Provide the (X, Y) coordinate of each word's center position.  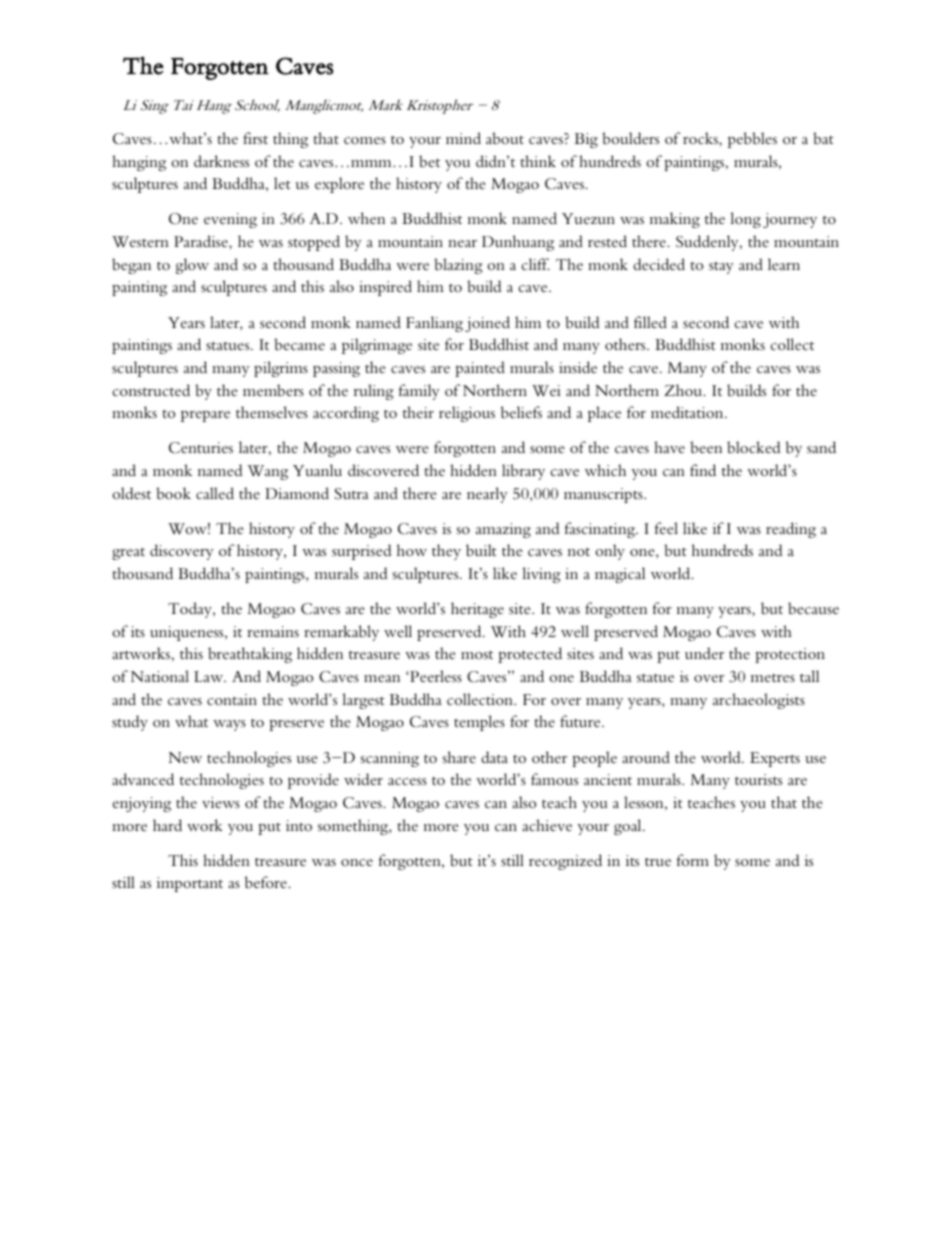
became (299, 344)
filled (650, 322)
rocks (701, 138)
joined (487, 324)
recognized (565, 862)
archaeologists (759, 701)
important (190, 884)
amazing (503, 530)
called (215, 493)
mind (463, 138)
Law (209, 676)
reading (791, 530)
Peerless (435, 676)
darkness (221, 161)
